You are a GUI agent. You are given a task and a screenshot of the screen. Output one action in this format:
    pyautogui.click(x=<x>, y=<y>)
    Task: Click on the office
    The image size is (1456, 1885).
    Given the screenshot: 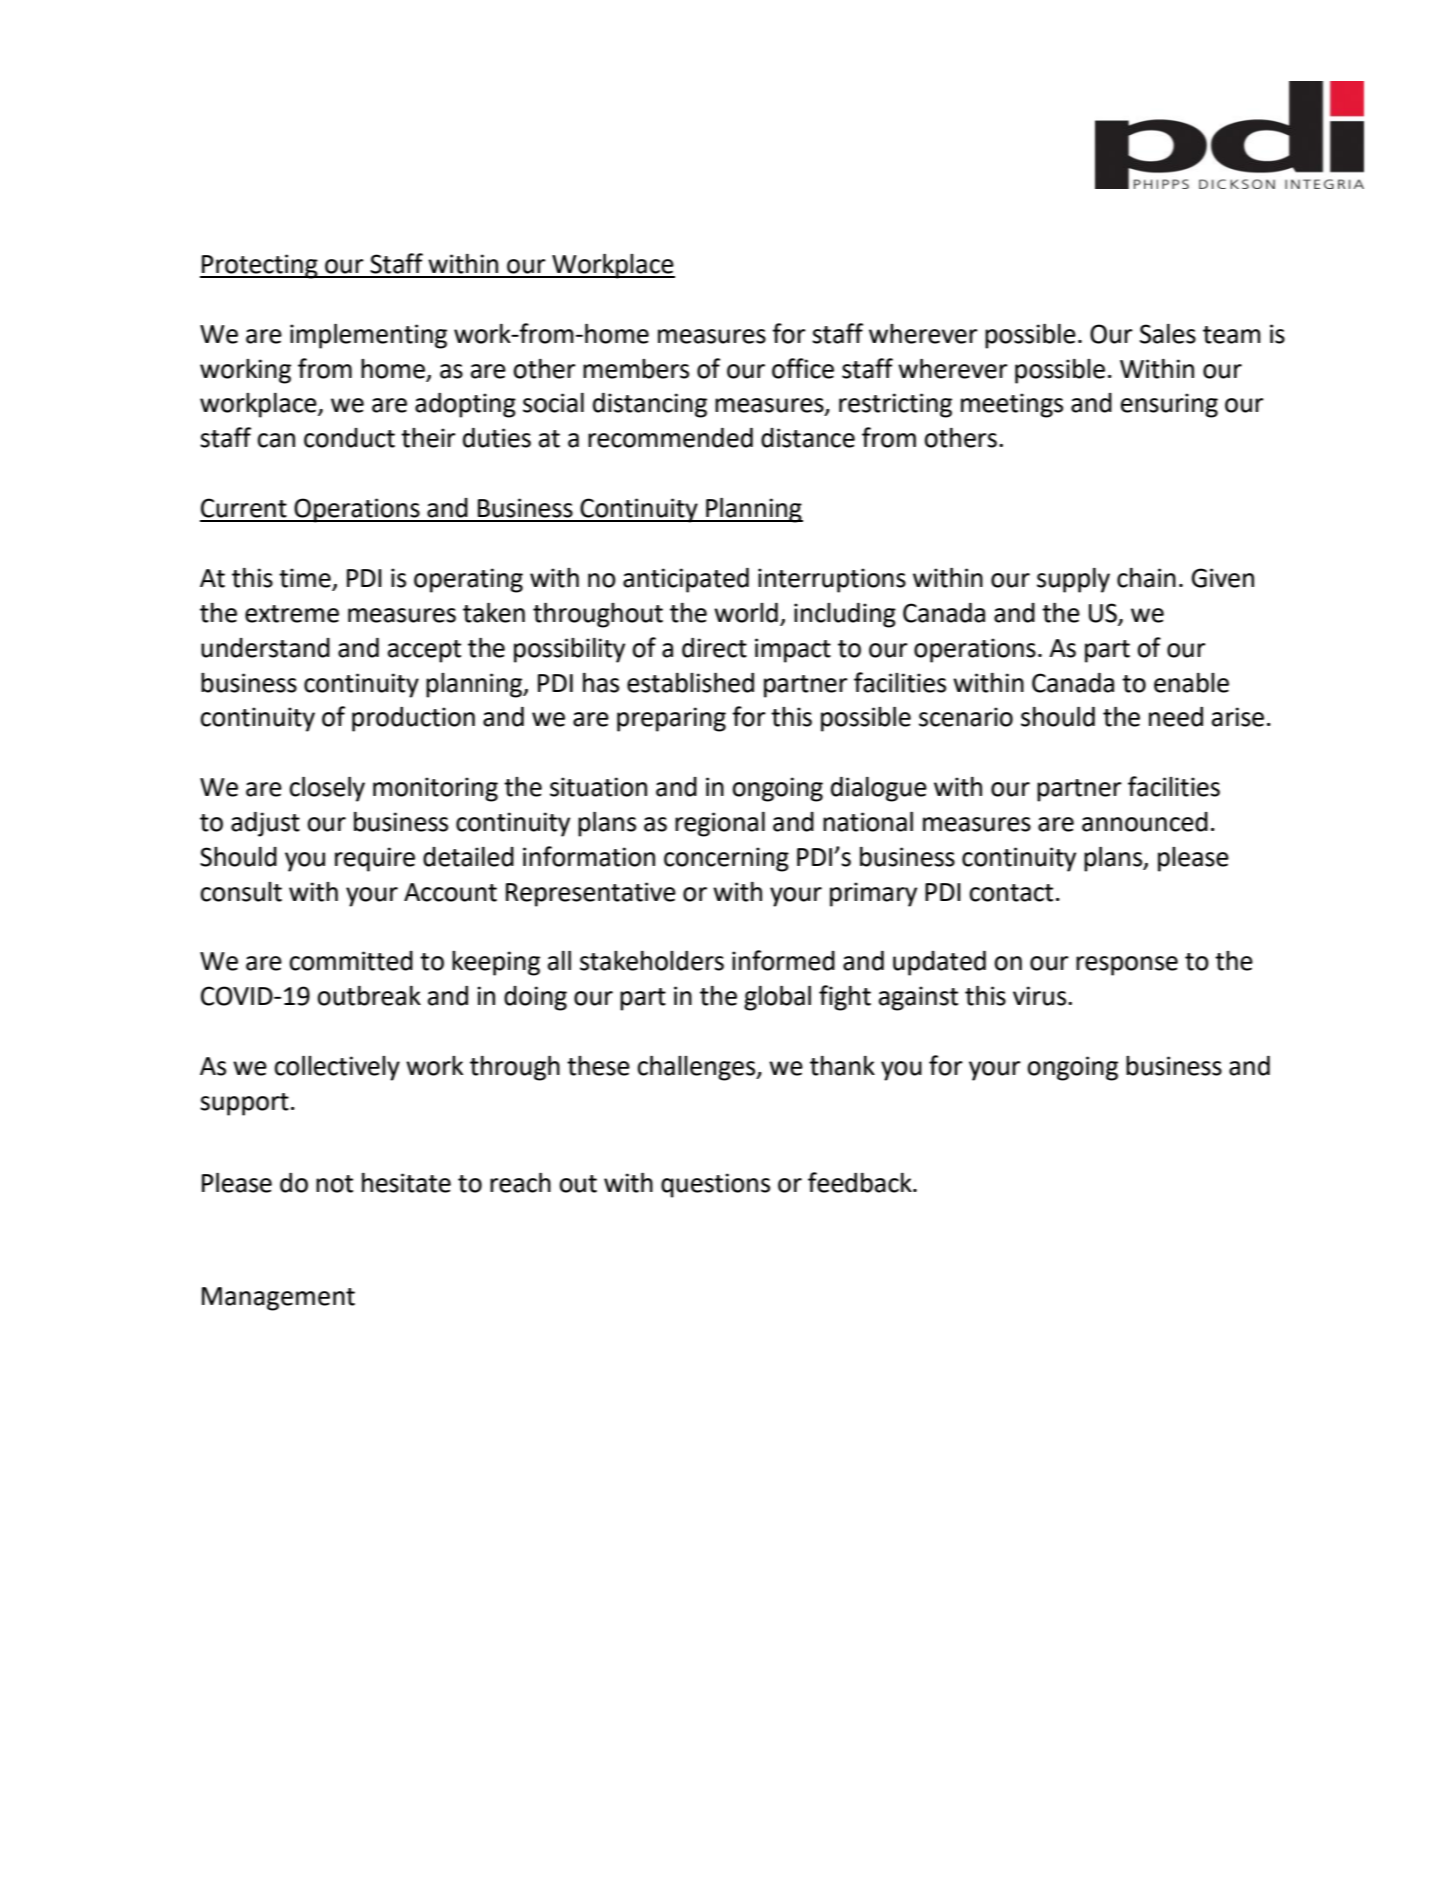 What is the action you would take?
    pyautogui.click(x=803, y=368)
